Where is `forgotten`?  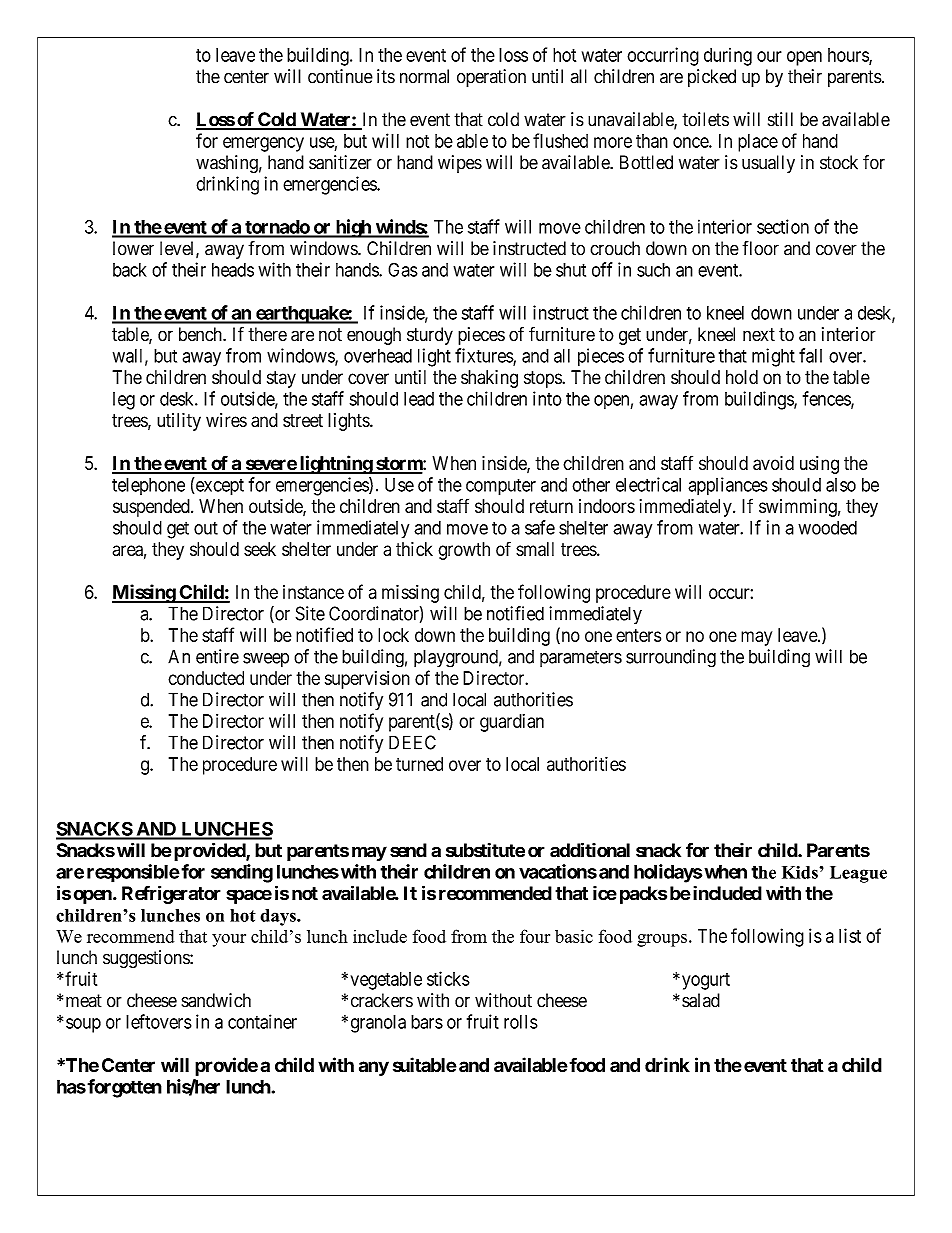
forgotten is located at coordinates (123, 1088).
